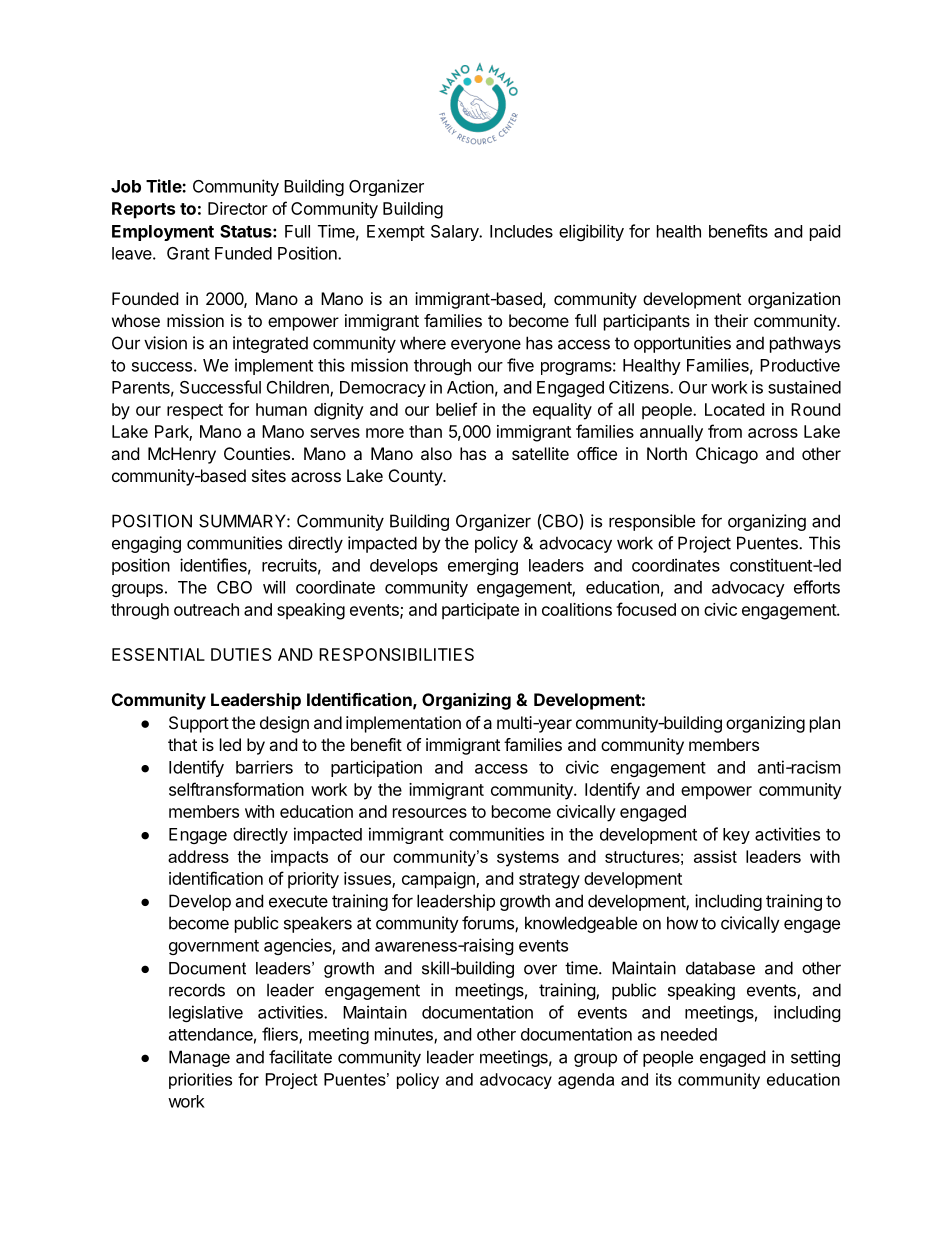 Image resolution: width=952 pixels, height=1233 pixels. Describe the element at coordinates (736, 836) in the screenshot. I see `key` at that location.
